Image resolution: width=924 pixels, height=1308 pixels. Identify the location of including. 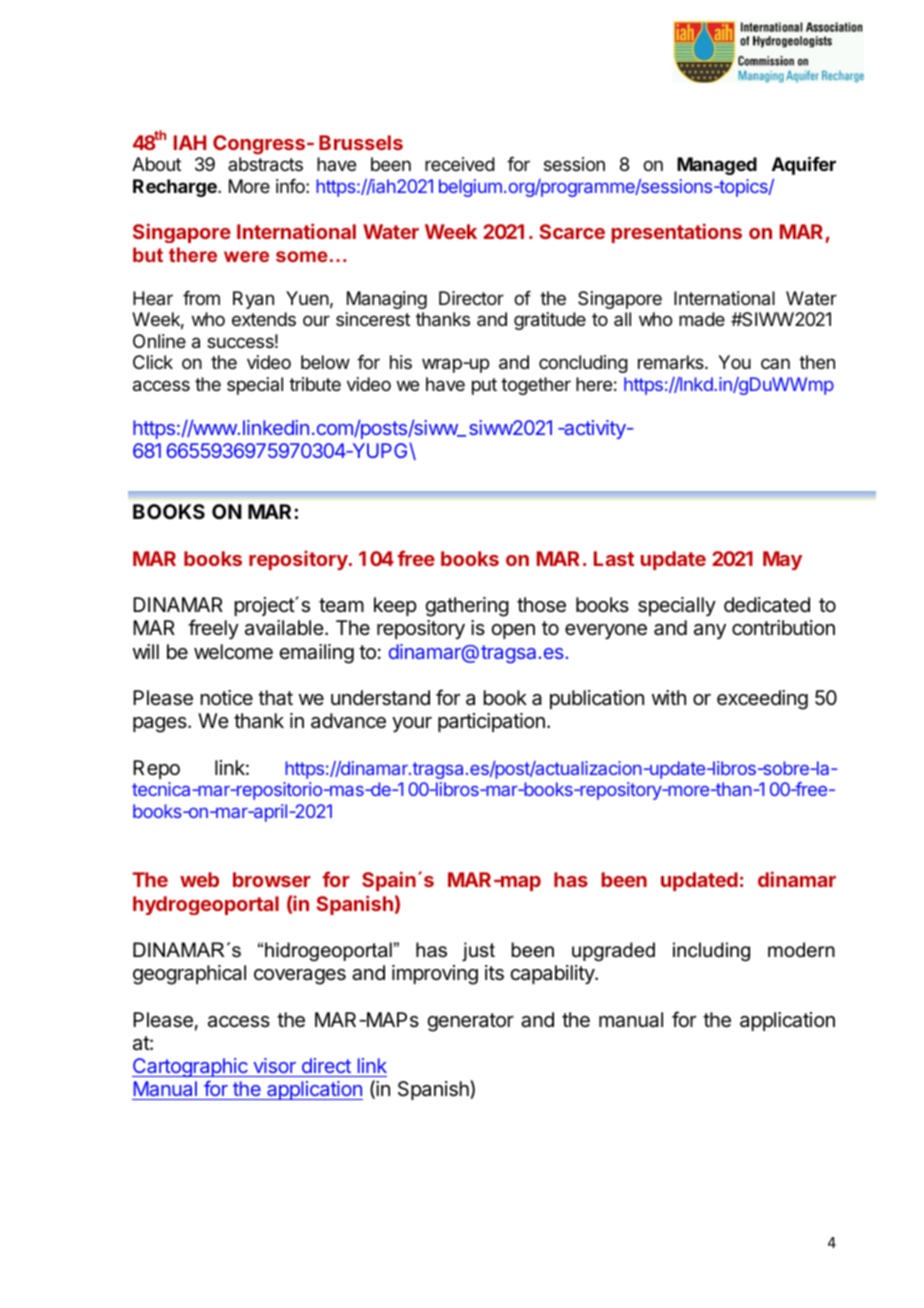
(711, 952).
